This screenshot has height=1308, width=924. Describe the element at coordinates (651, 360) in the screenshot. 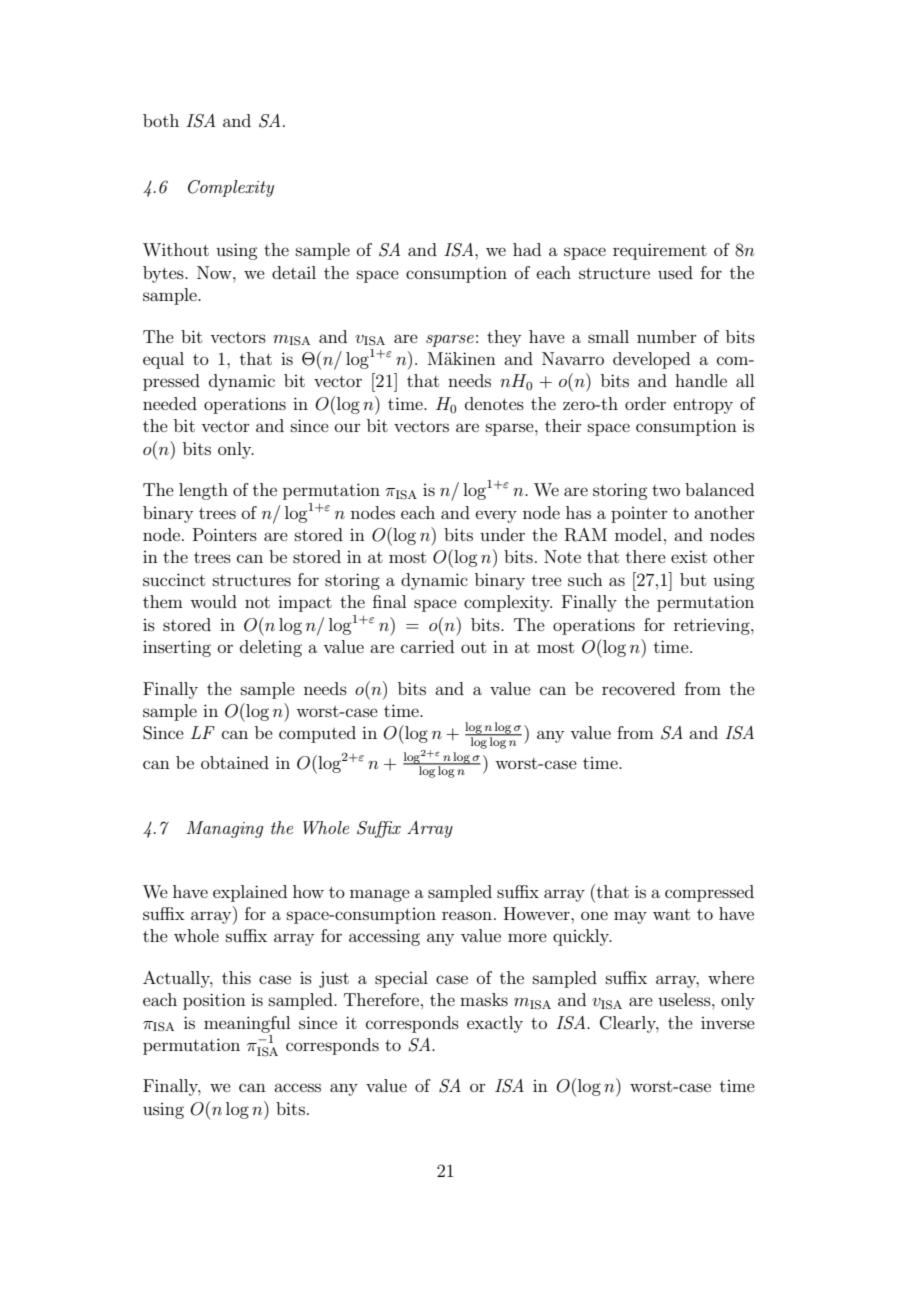

I see `developed` at that location.
